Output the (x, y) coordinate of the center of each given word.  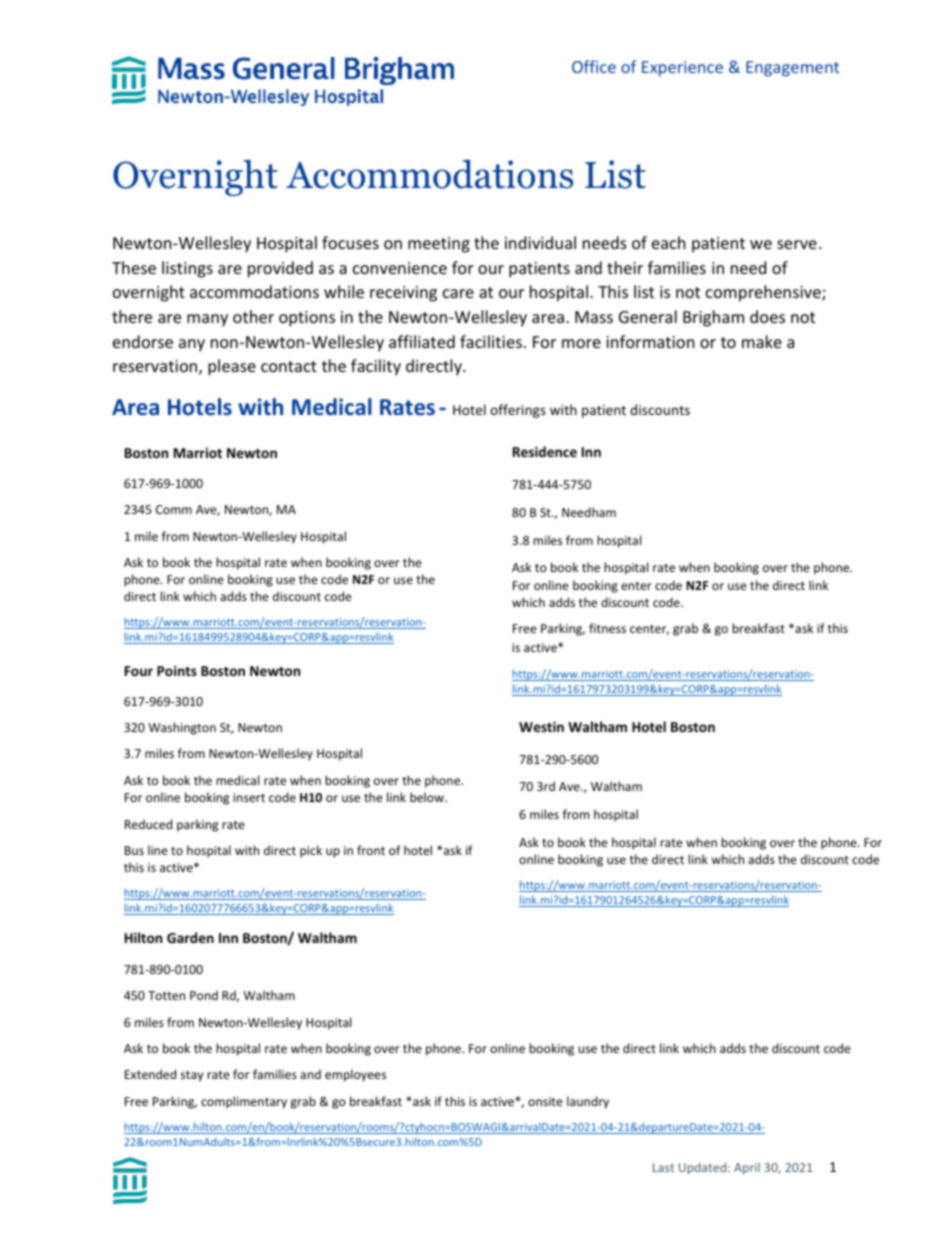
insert (249, 797)
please (232, 367)
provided (280, 269)
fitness (607, 628)
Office (594, 66)
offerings (518, 411)
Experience (682, 69)
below (428, 797)
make (762, 341)
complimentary (244, 1102)
